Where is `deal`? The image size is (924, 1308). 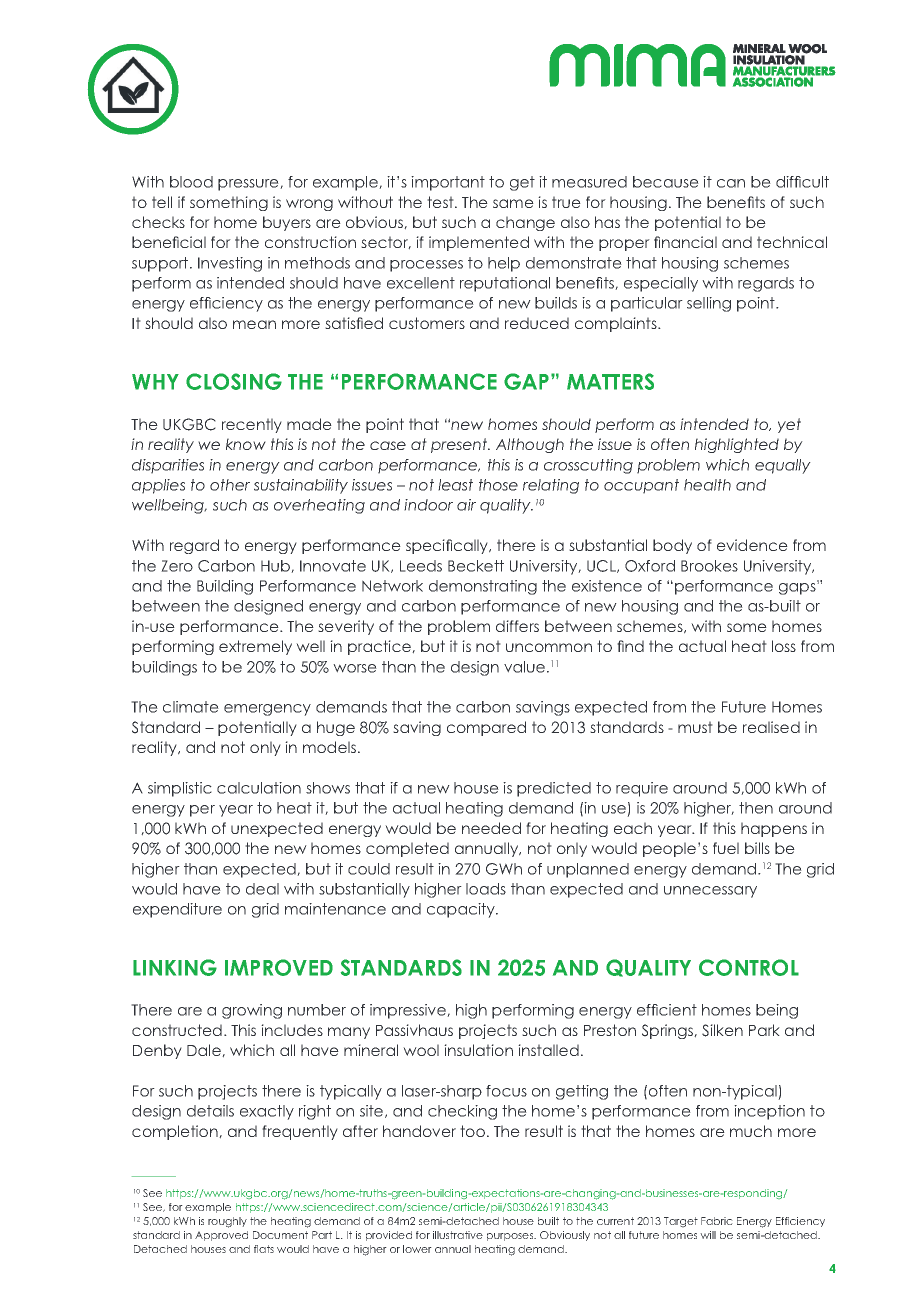
deal is located at coordinates (262, 889).
